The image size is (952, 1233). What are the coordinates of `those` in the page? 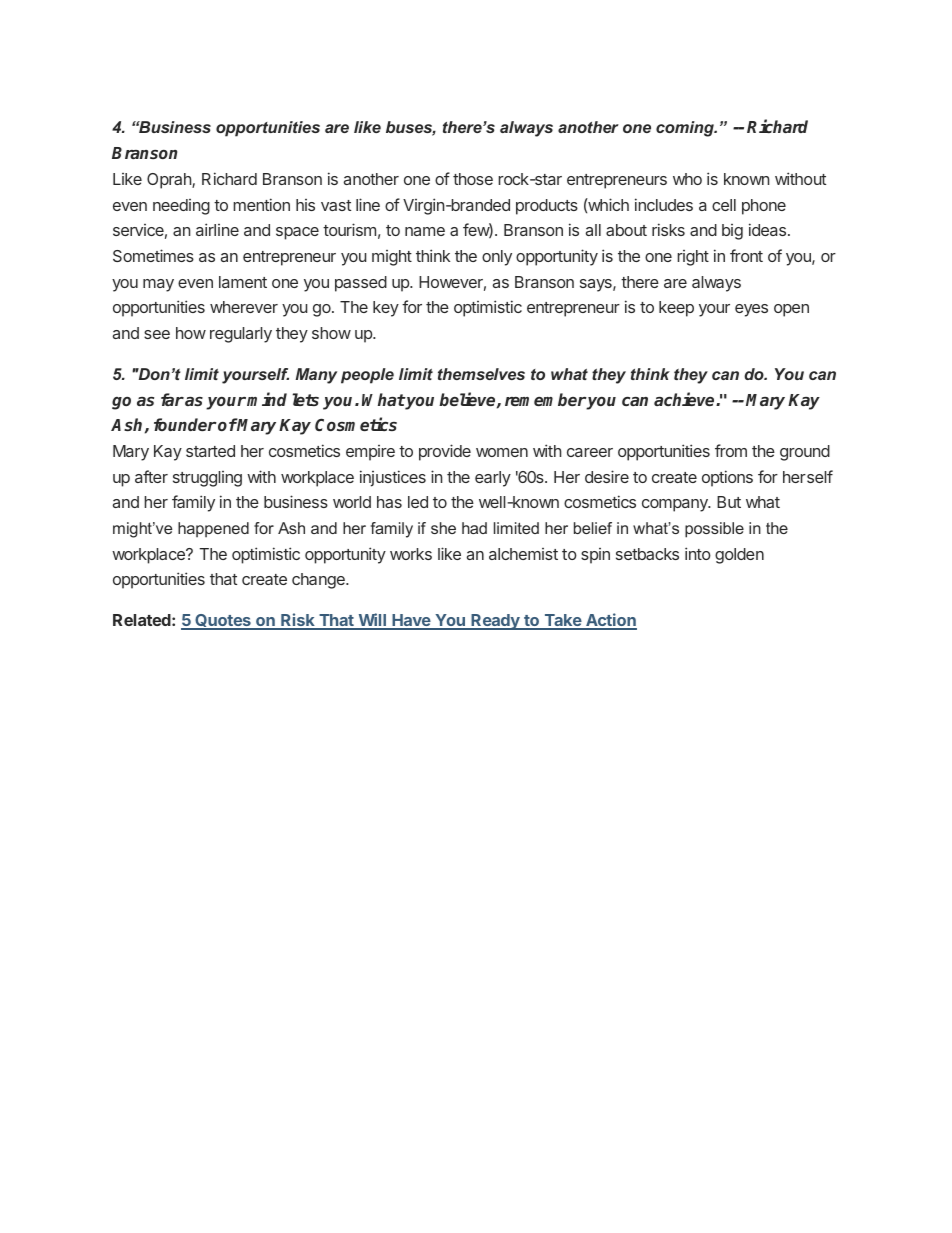 It's located at (473, 179).
